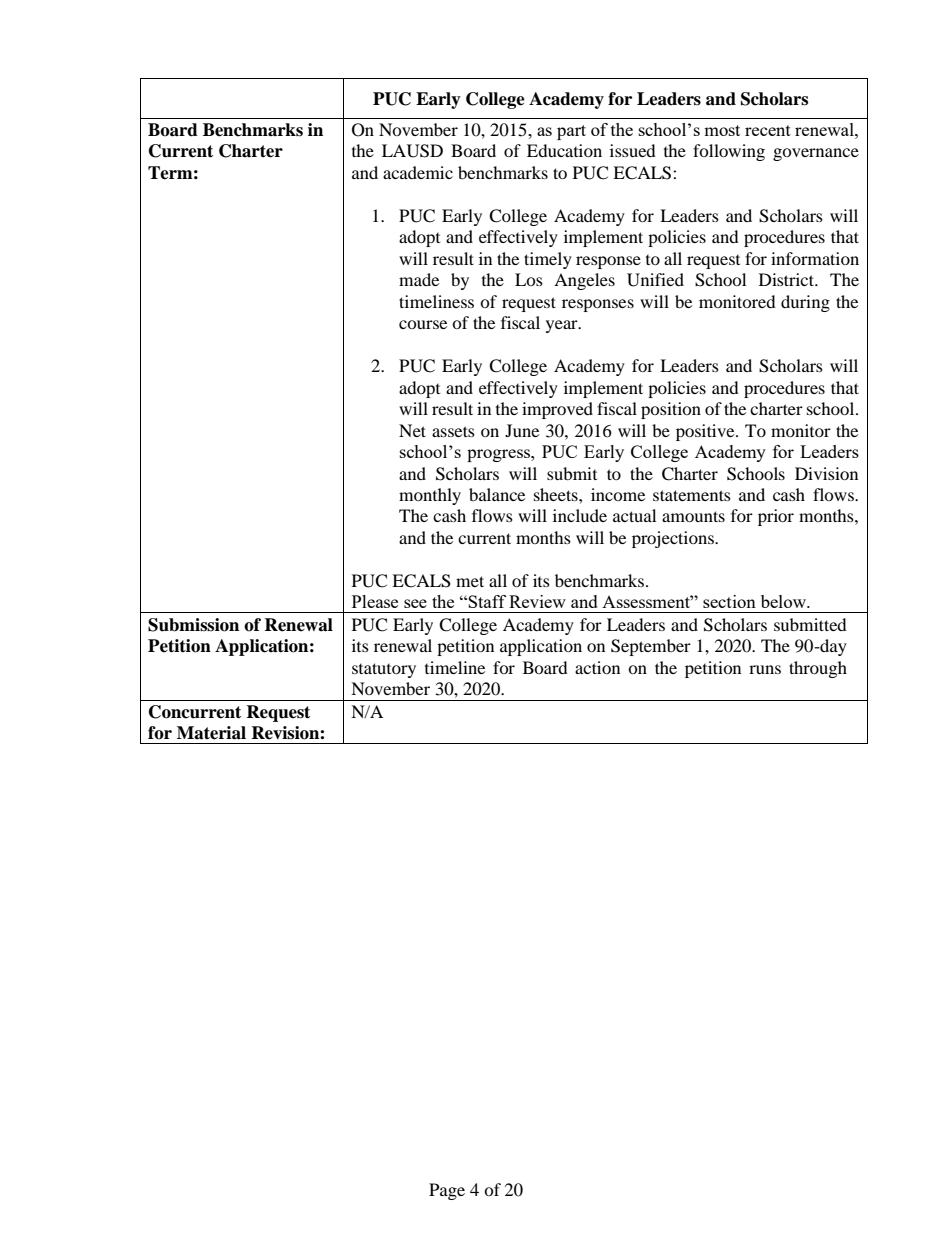 The image size is (952, 1233). I want to click on runs, so click(765, 669).
